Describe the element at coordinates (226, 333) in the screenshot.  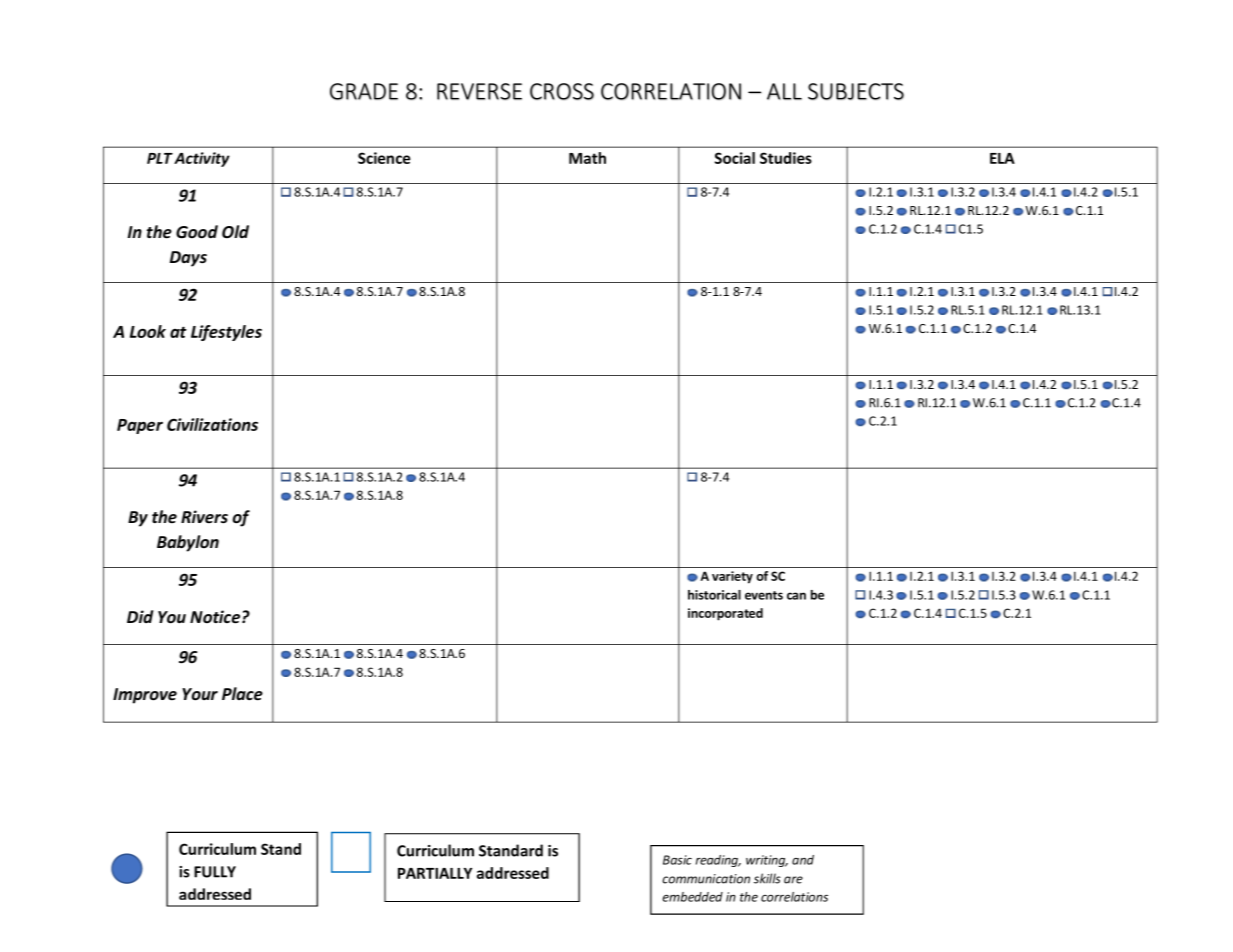
I see `Lifestyles` at that location.
